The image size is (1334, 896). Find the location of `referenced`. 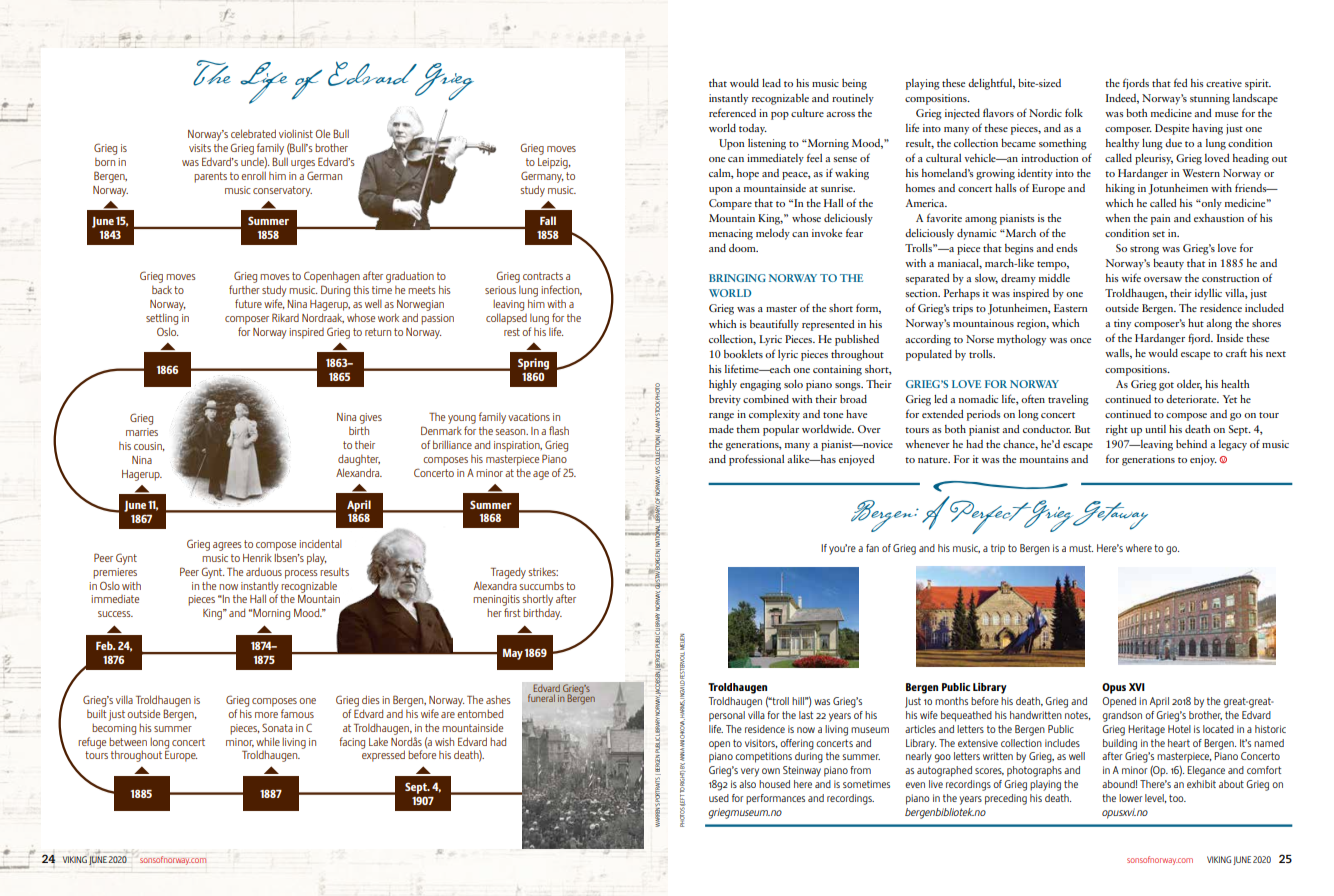

referenced is located at coordinates (732, 112).
